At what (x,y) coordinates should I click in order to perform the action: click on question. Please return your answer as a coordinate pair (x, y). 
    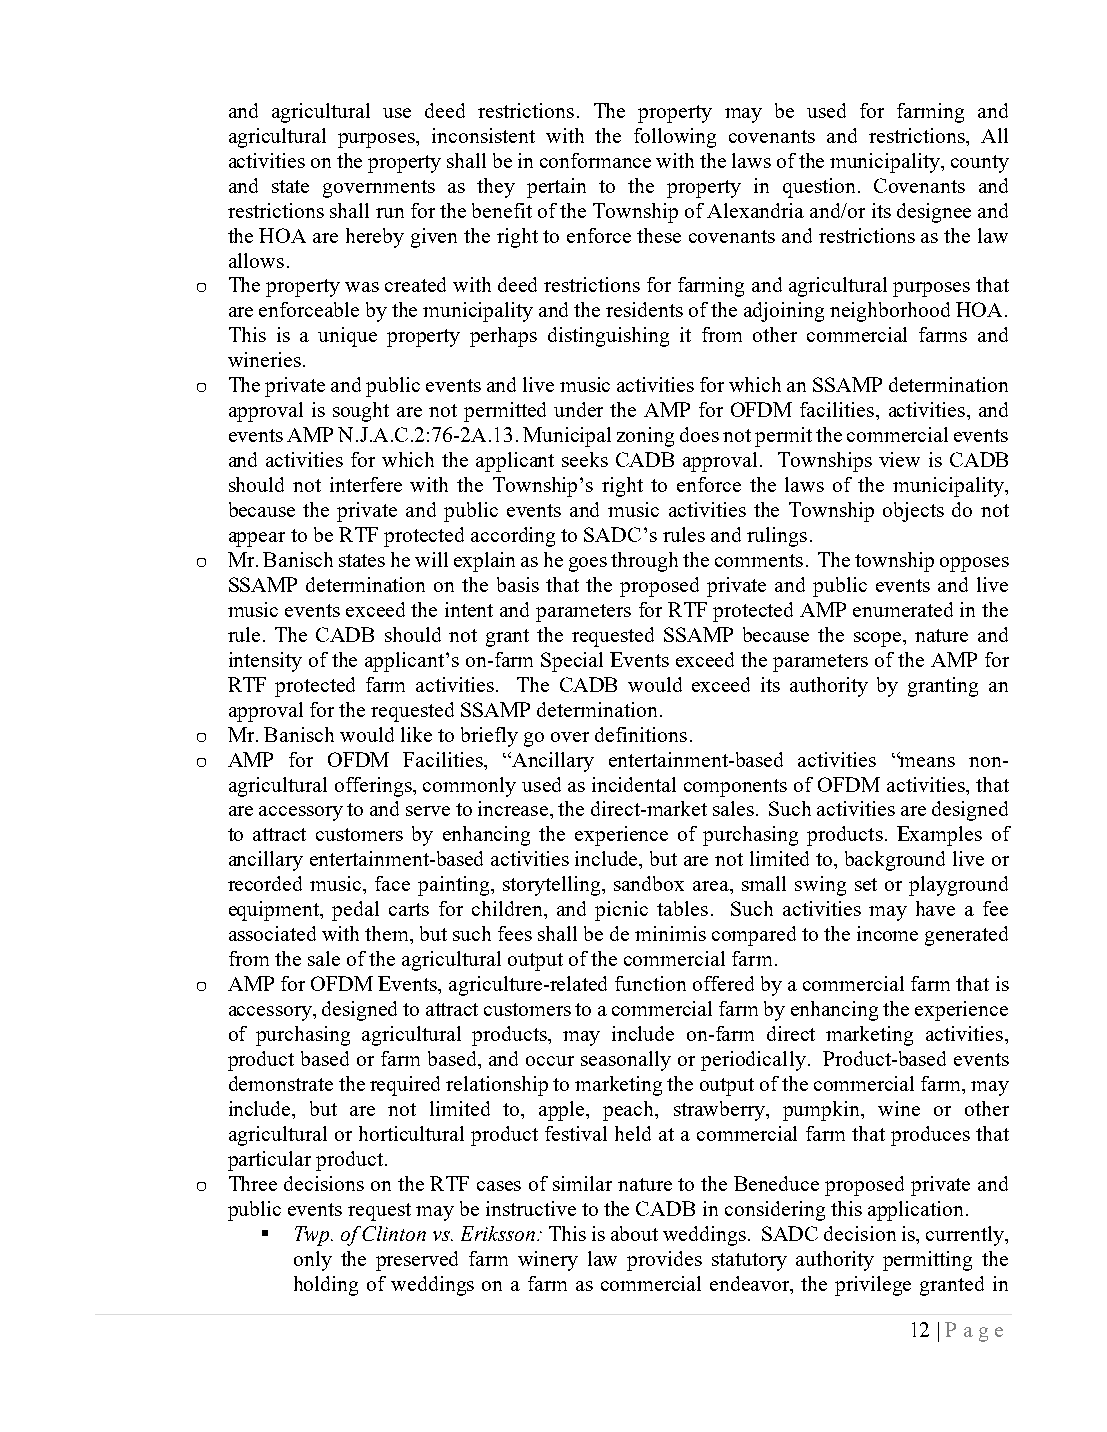
    Looking at the image, I should click on (821, 188).
